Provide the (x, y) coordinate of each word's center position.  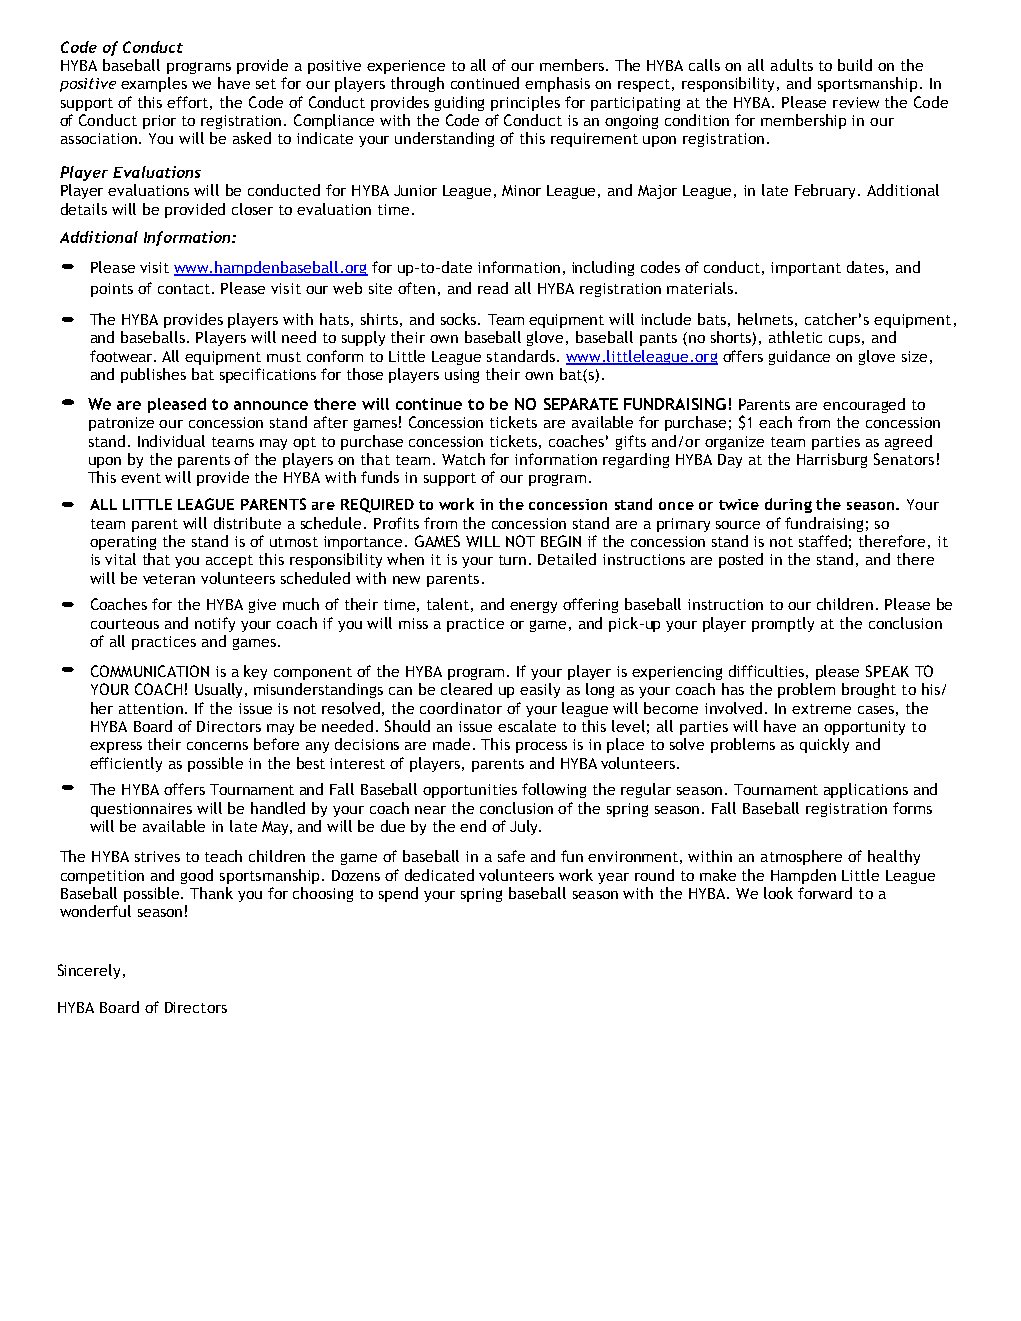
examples (154, 84)
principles (525, 103)
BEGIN (561, 541)
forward (825, 893)
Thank (211, 893)
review (856, 102)
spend (398, 894)
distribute (247, 523)
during (788, 505)
